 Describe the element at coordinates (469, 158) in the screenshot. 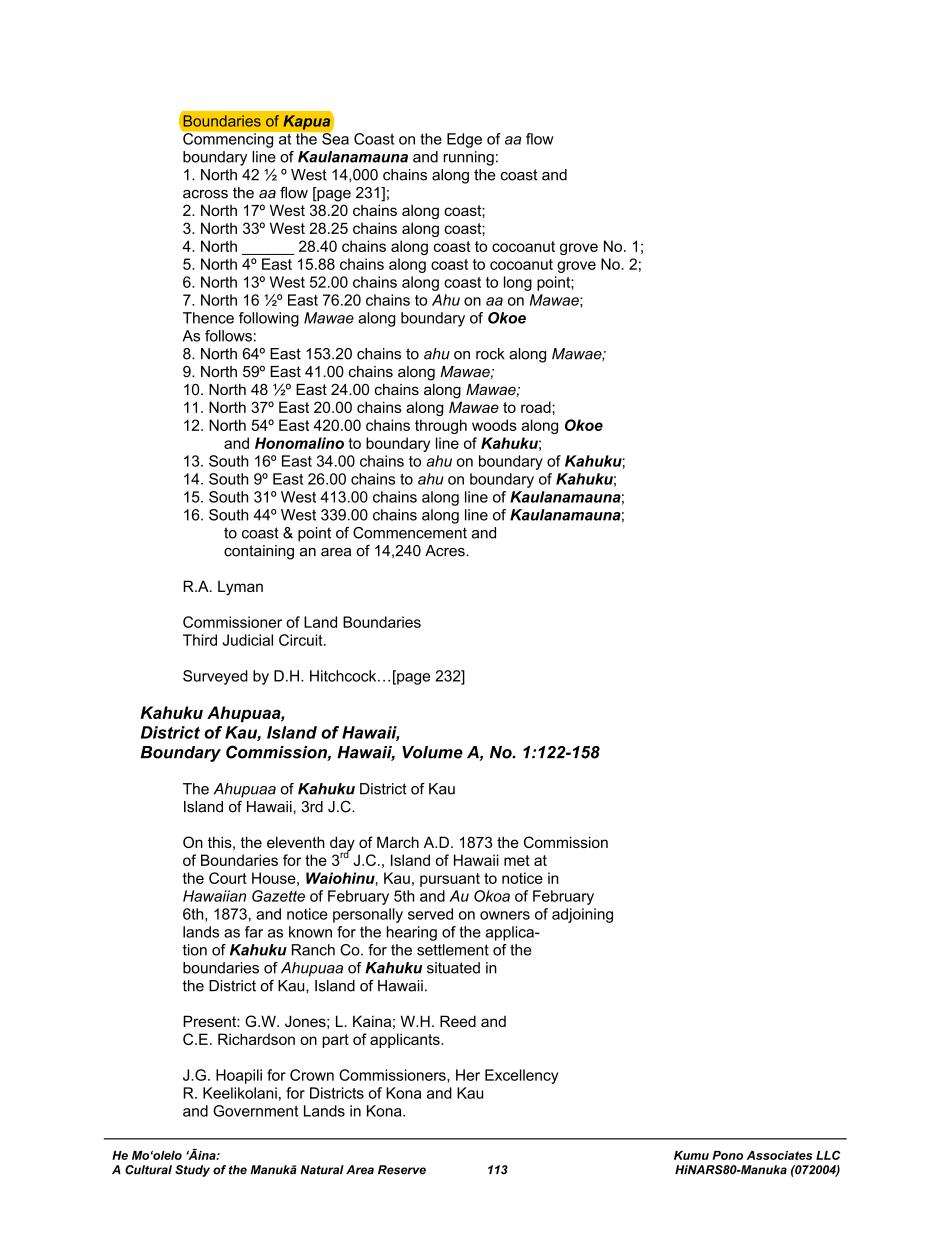

I see `running` at that location.
